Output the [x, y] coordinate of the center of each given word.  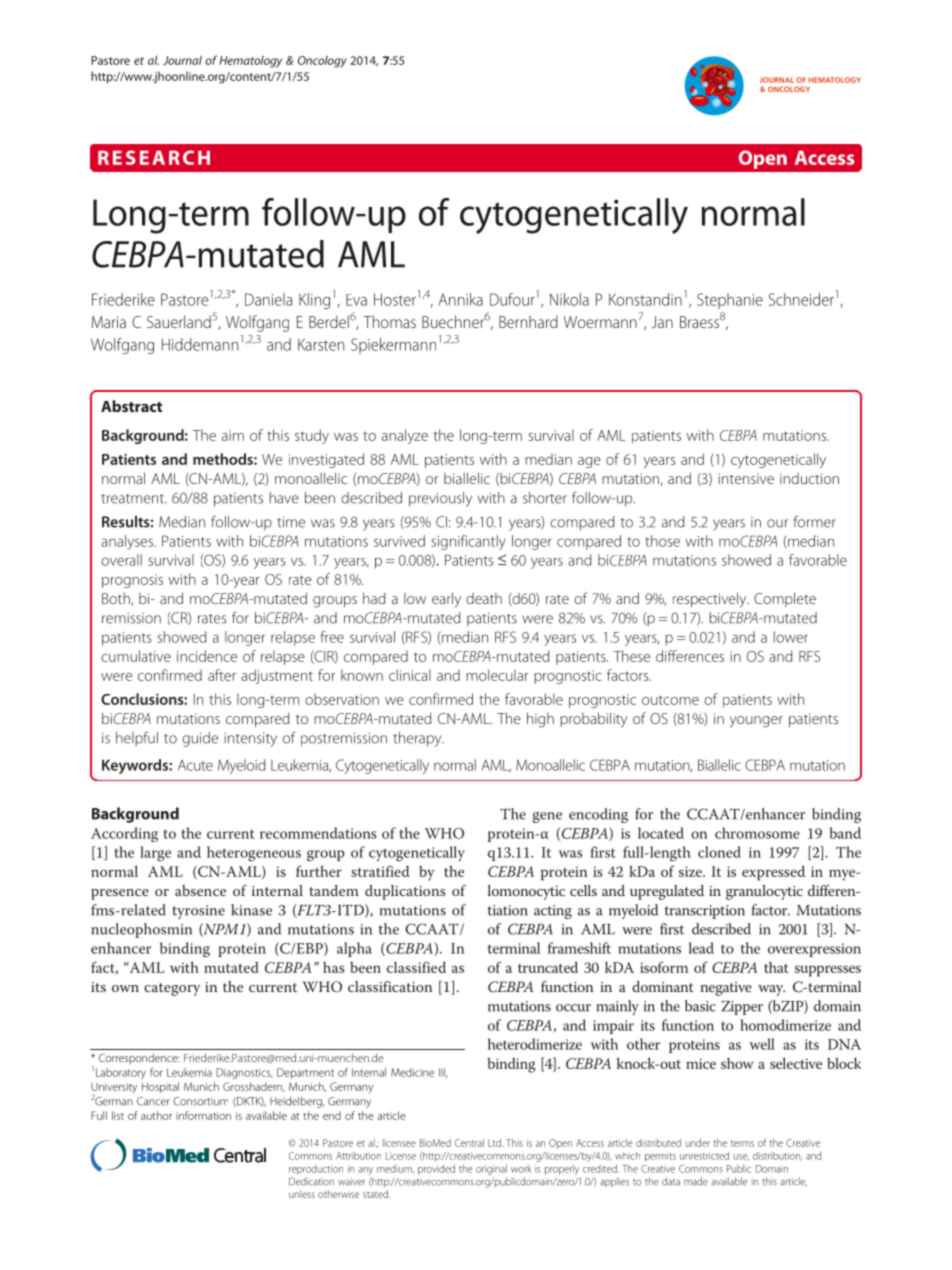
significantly [468, 542]
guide [200, 739]
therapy [418, 739]
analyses [128, 542]
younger [756, 722]
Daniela [268, 299]
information [203, 1115]
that [776, 967]
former [814, 521]
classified [416, 967]
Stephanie [730, 301]
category [172, 989]
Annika [461, 299]
